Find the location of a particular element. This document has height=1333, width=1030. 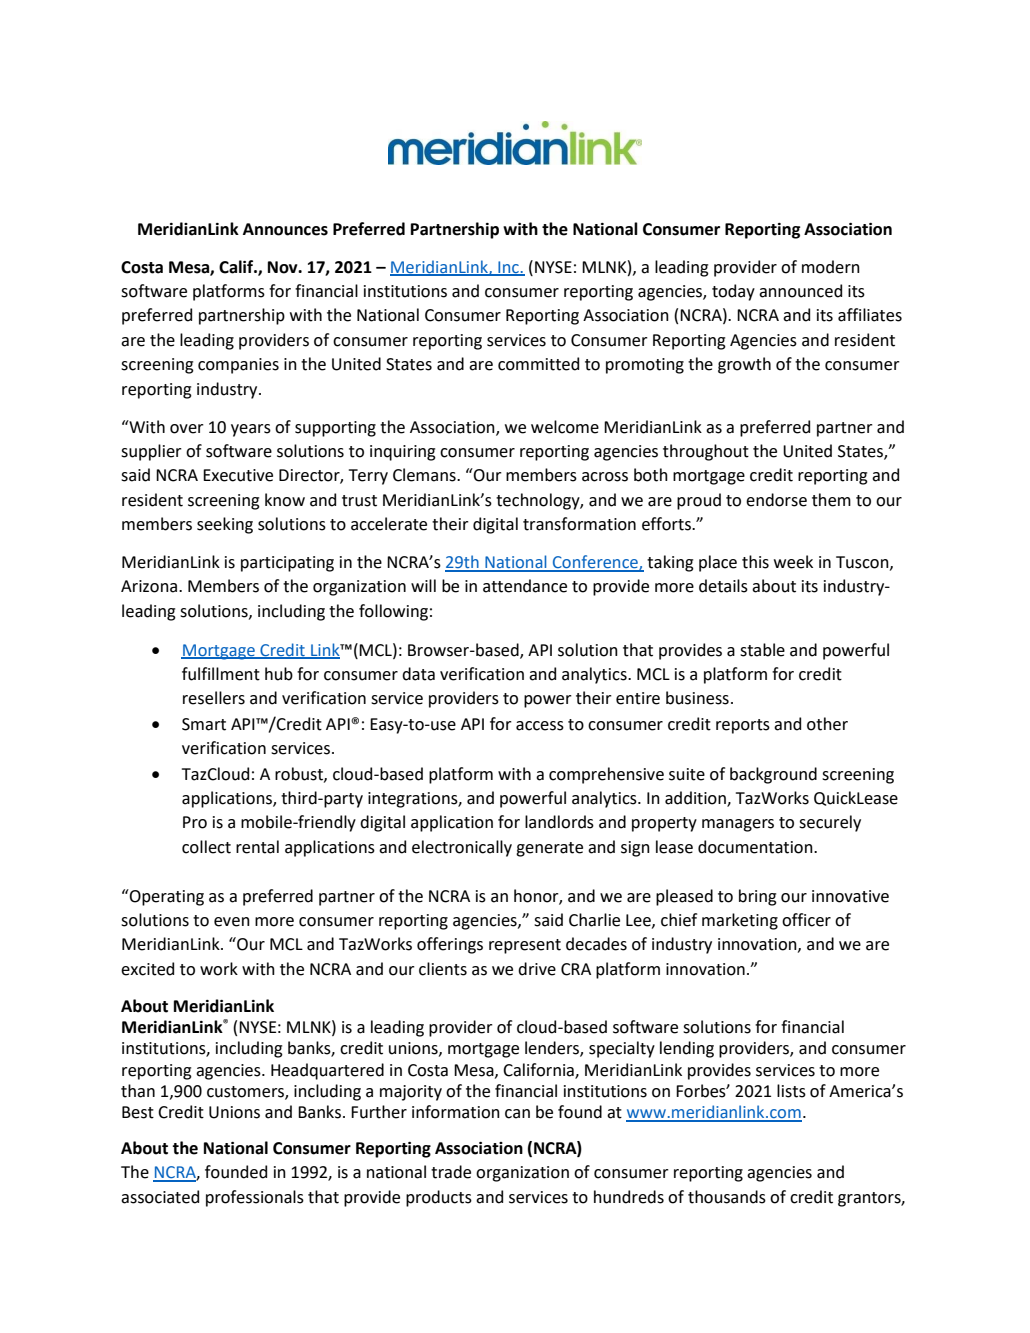

resellers is located at coordinates (214, 698).
